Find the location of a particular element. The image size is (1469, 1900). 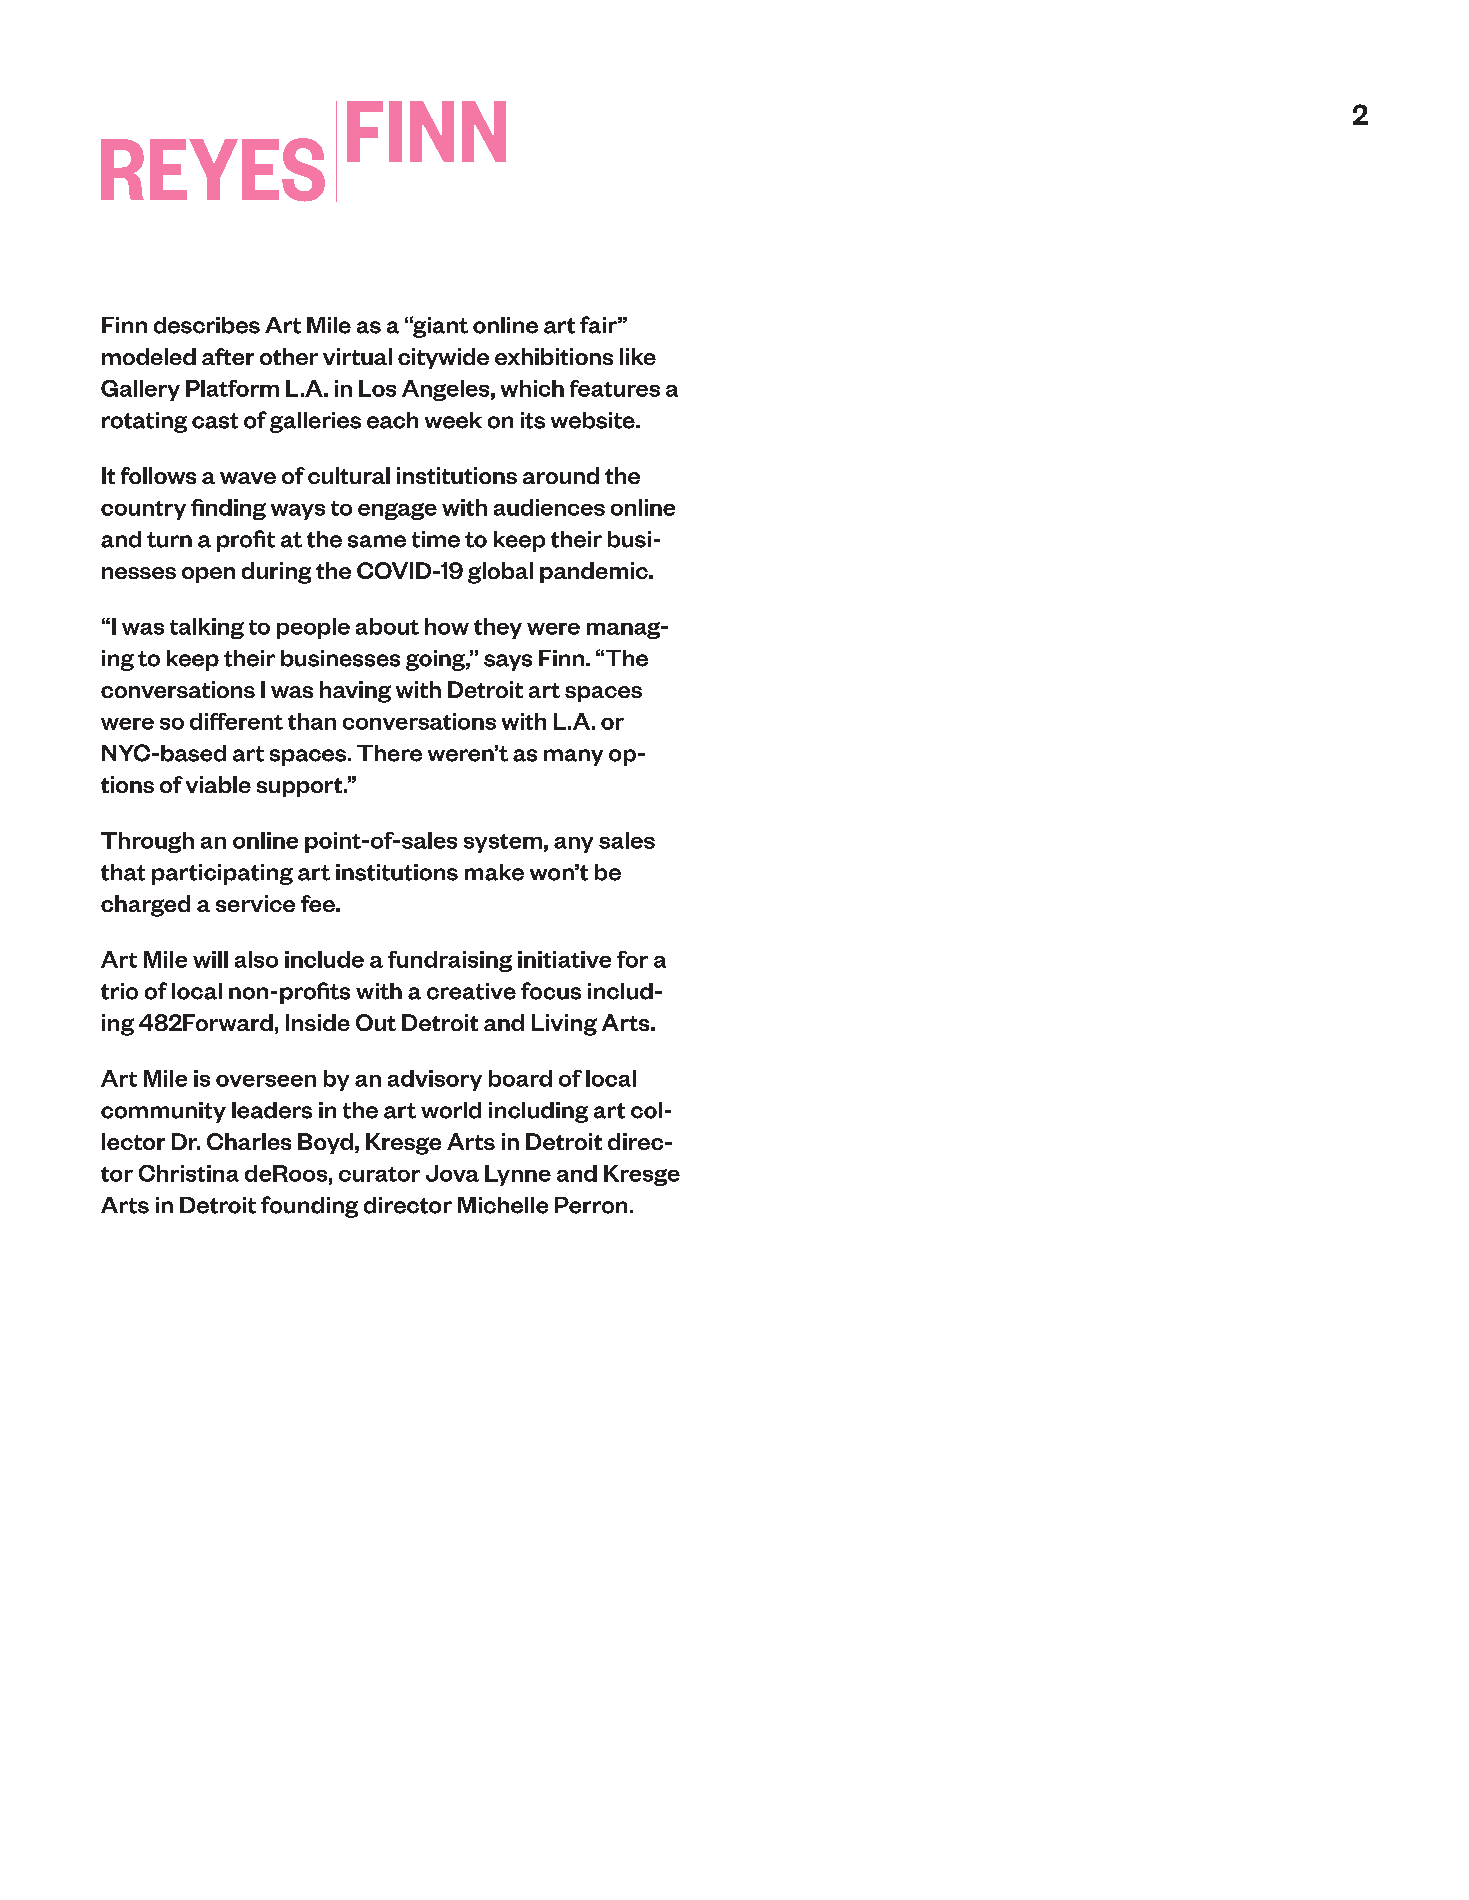

curator is located at coordinates (379, 1174).
